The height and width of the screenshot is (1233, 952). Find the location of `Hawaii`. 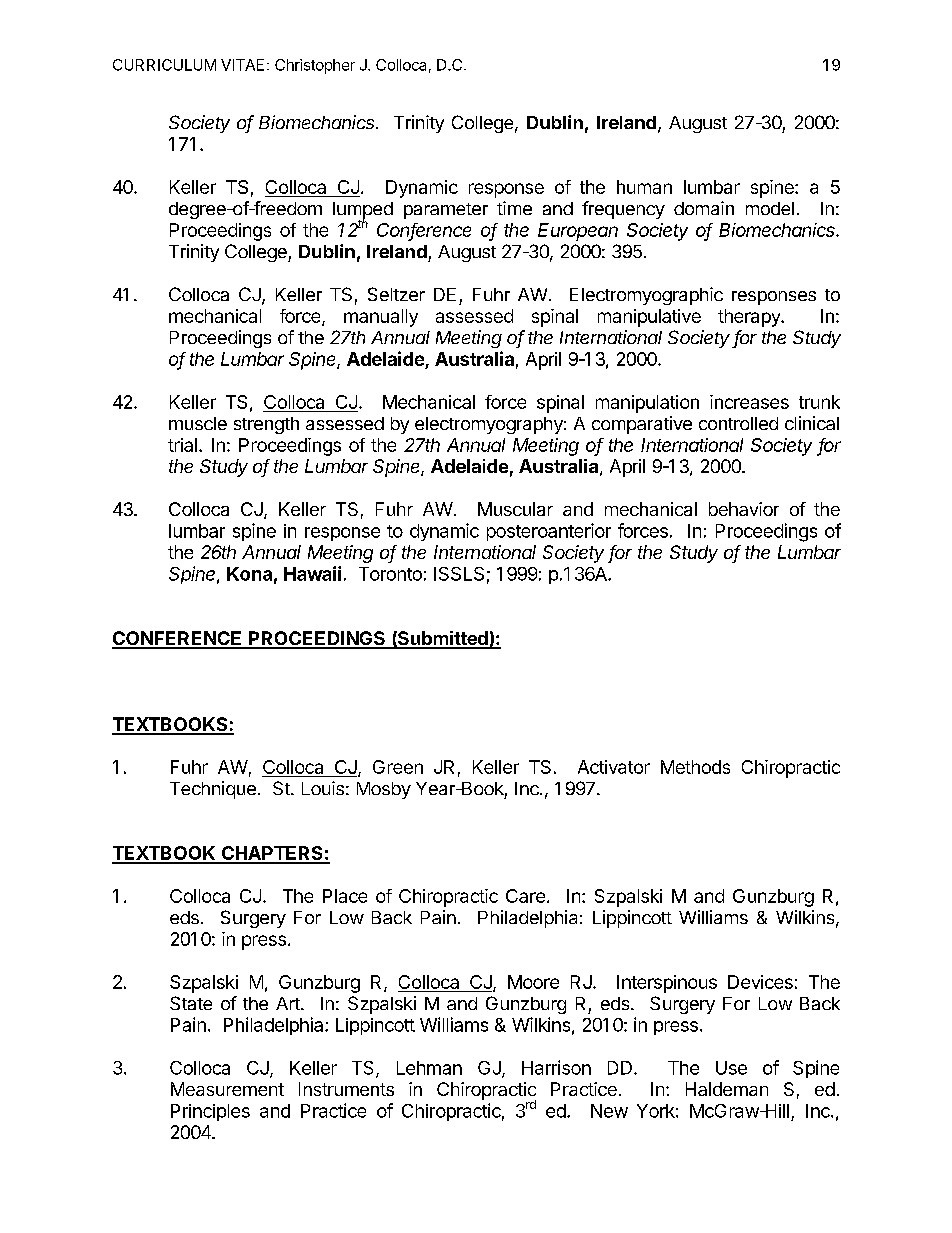

Hawaii is located at coordinates (312, 573).
